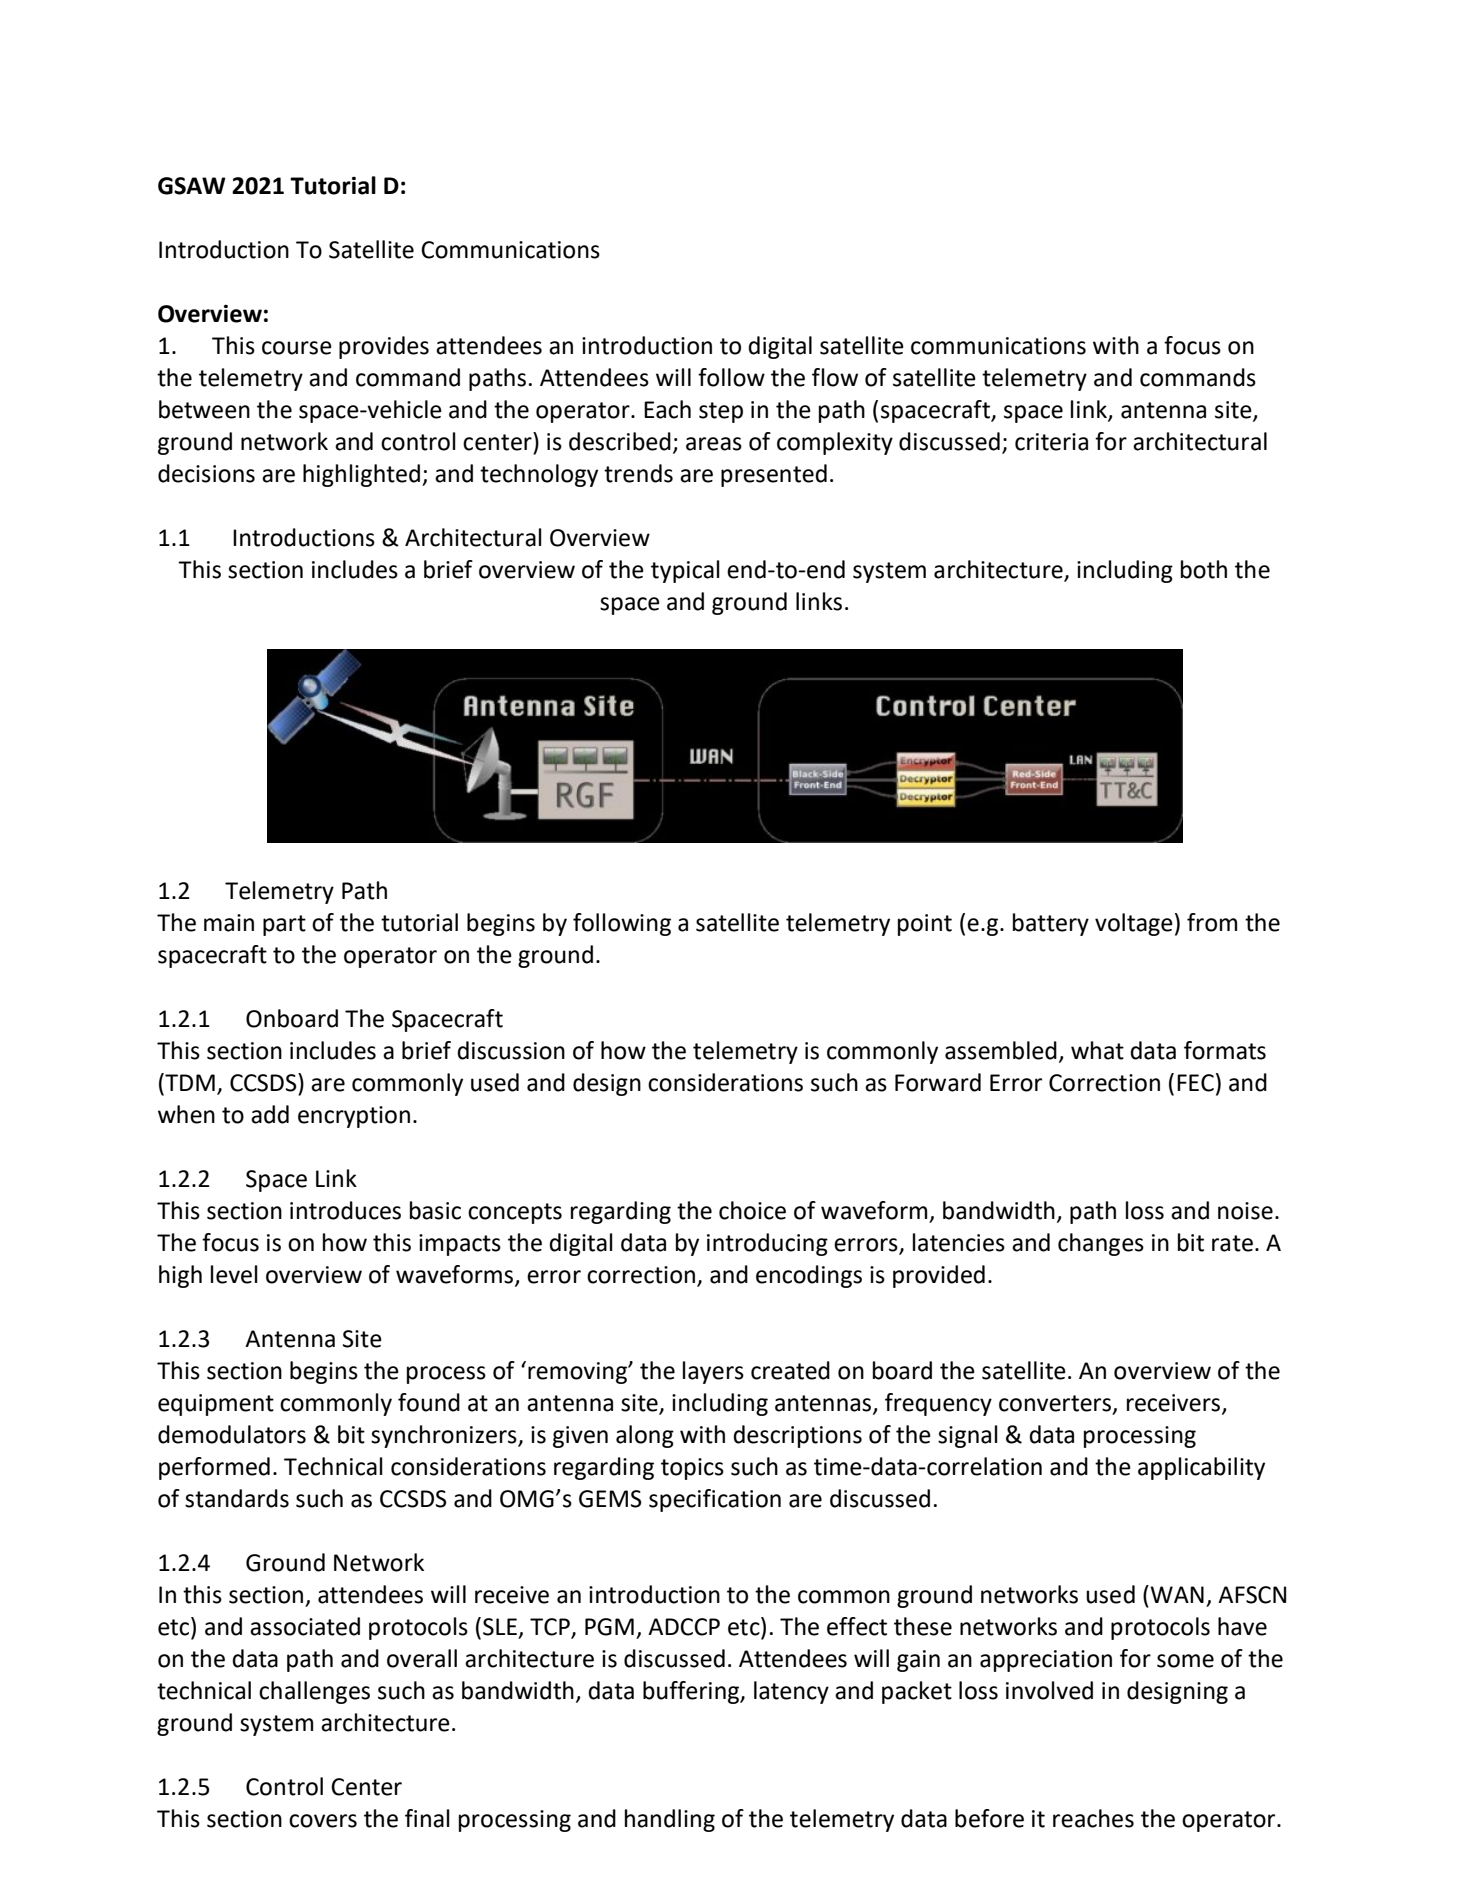 The width and height of the screenshot is (1459, 1888). Describe the element at coordinates (323, 1821) in the screenshot. I see `covers` at that location.
